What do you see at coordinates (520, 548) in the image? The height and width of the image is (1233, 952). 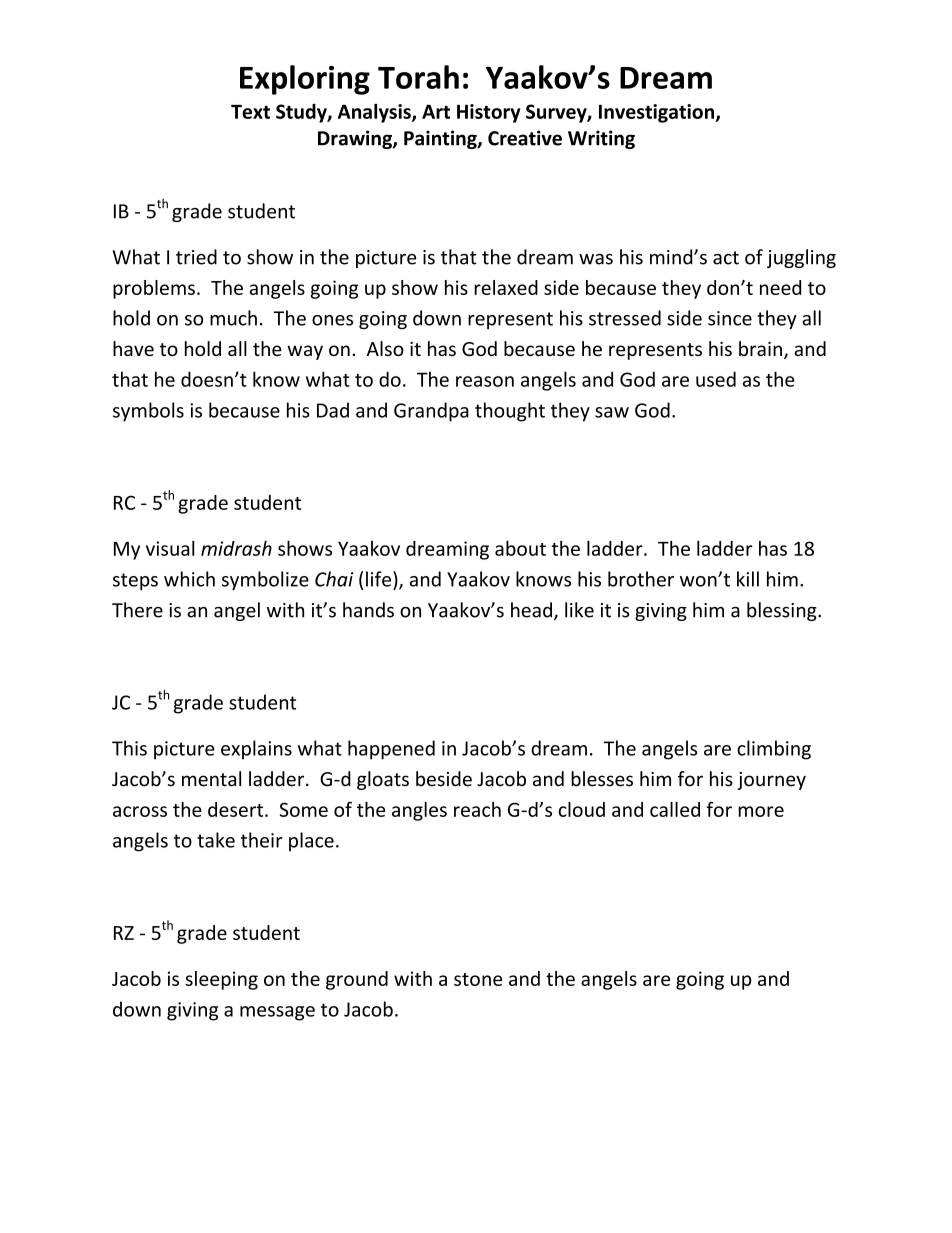 I see `about` at bounding box center [520, 548].
